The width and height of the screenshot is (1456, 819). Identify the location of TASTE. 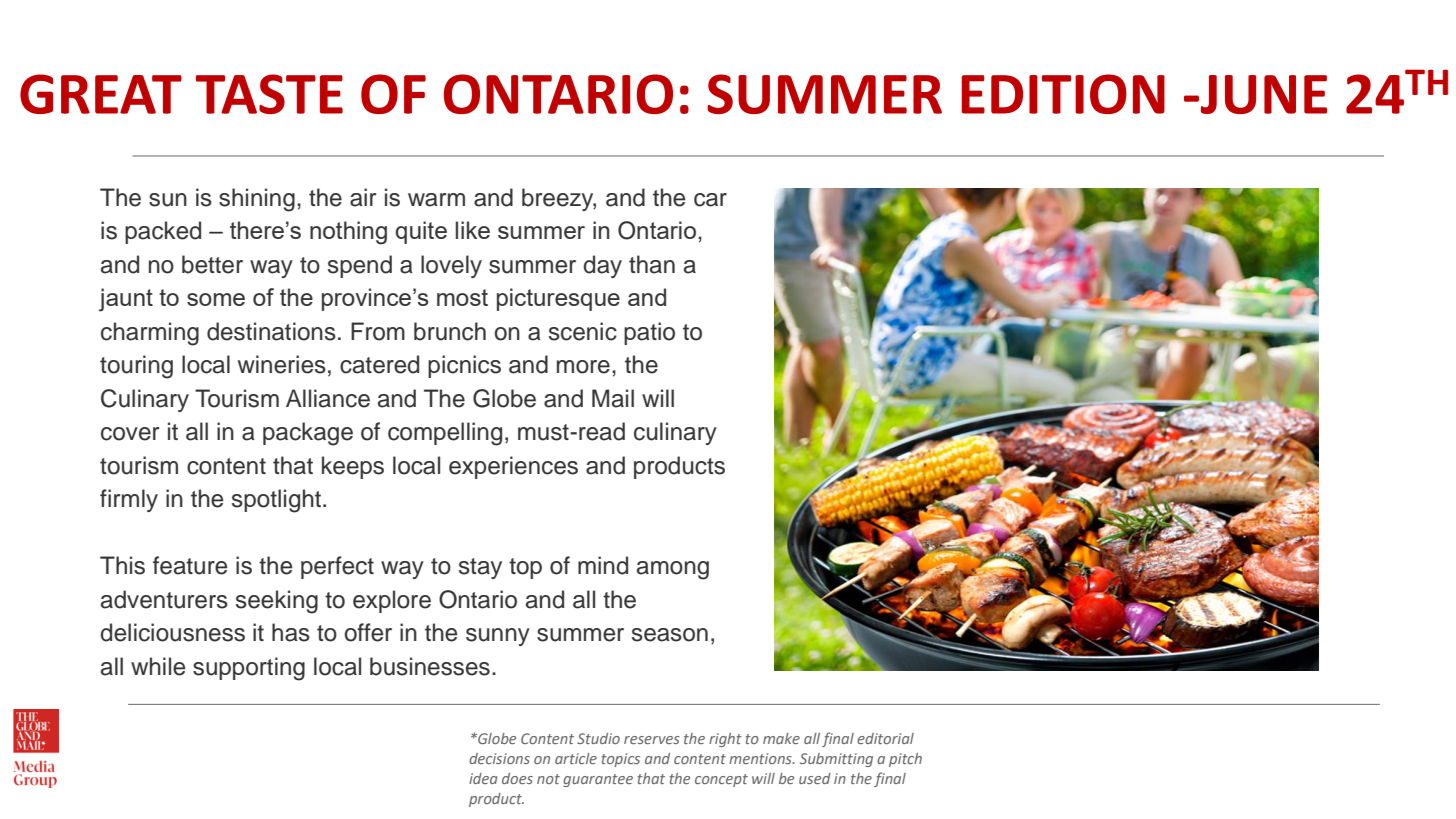
(269, 94).
